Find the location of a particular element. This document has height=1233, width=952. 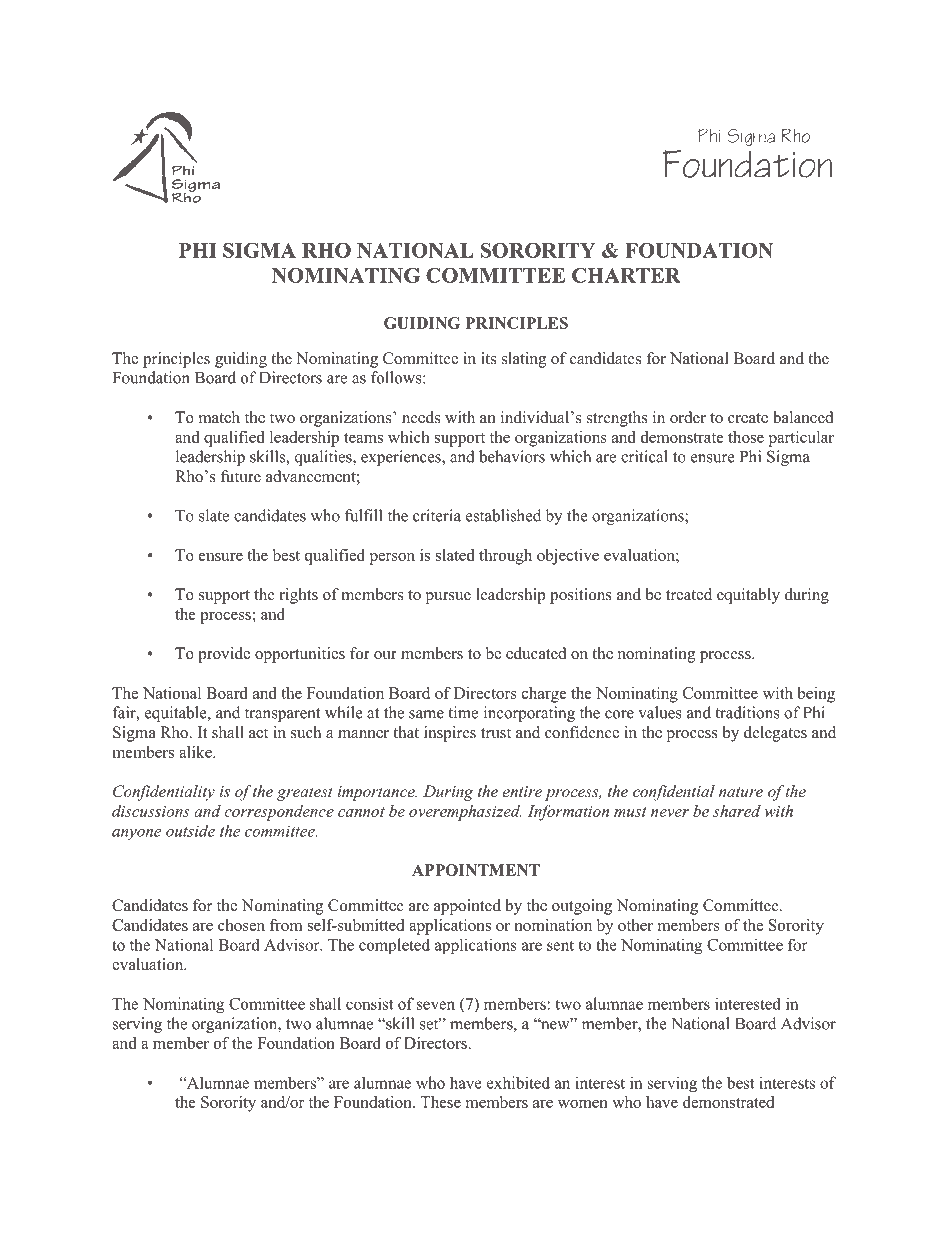

future is located at coordinates (241, 476).
